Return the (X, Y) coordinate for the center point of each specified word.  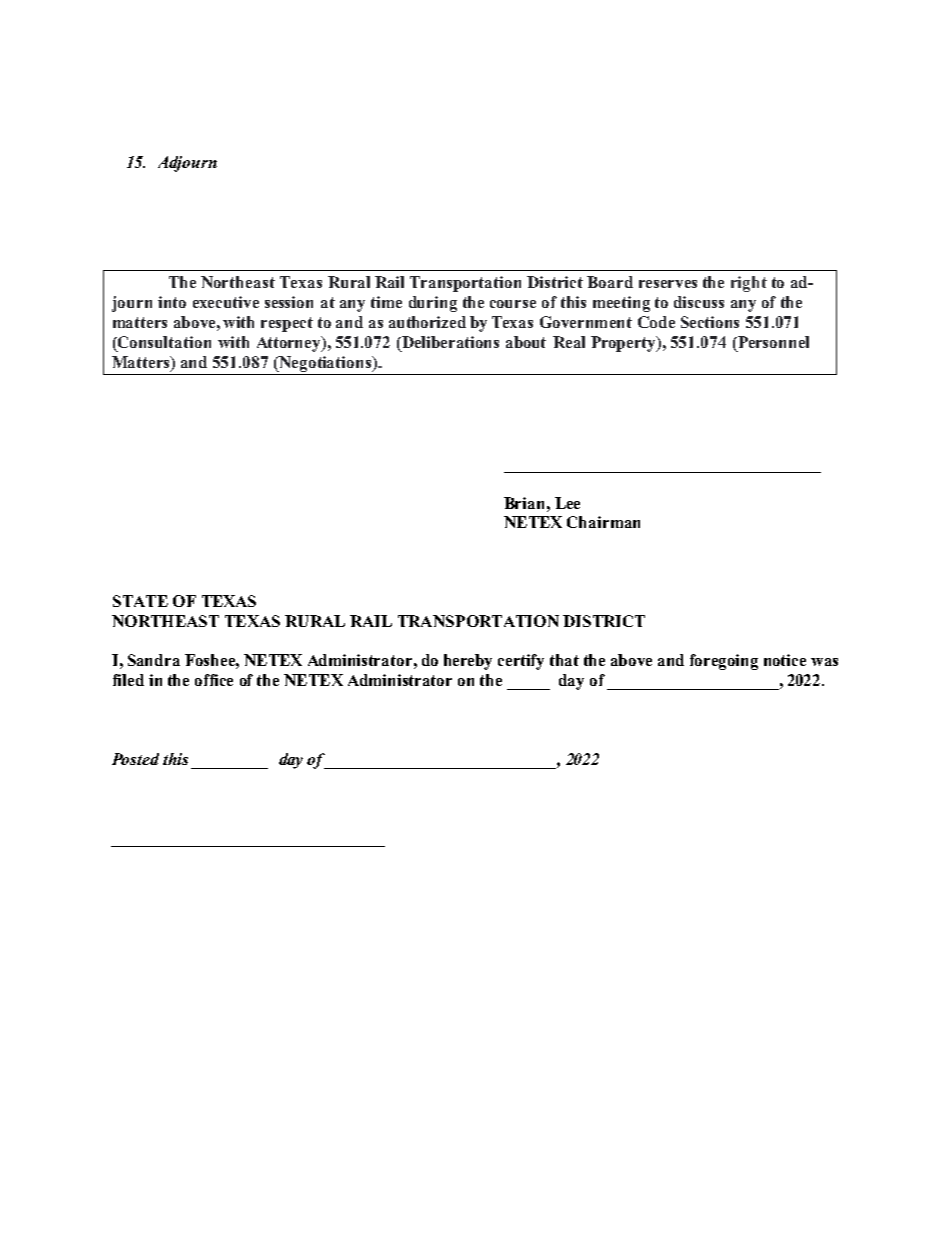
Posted (135, 759)
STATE (140, 601)
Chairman (603, 522)
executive (226, 302)
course (513, 304)
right (749, 284)
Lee (567, 503)
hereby (468, 662)
